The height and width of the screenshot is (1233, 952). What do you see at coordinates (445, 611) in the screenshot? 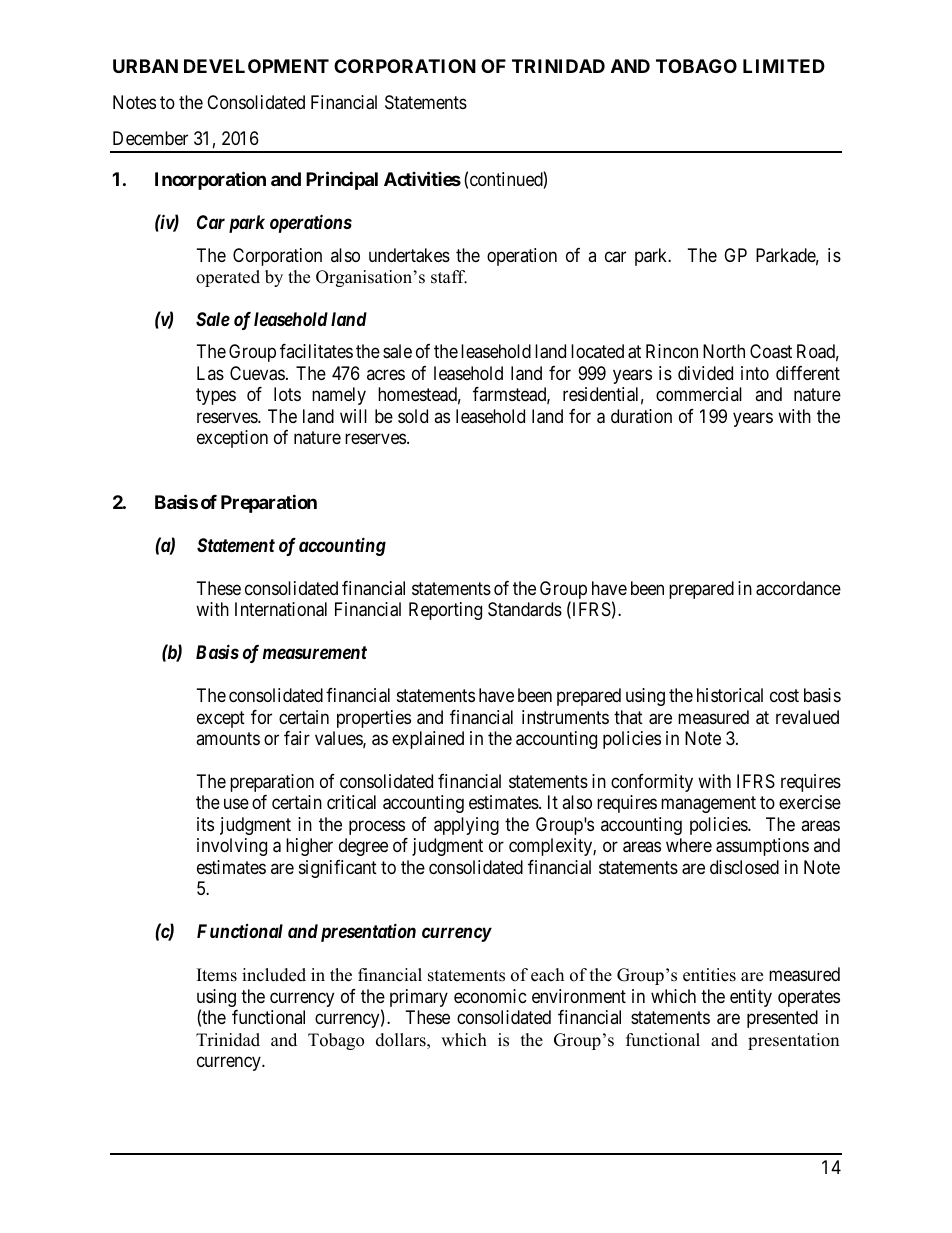
I see `Reporting` at bounding box center [445, 611].
